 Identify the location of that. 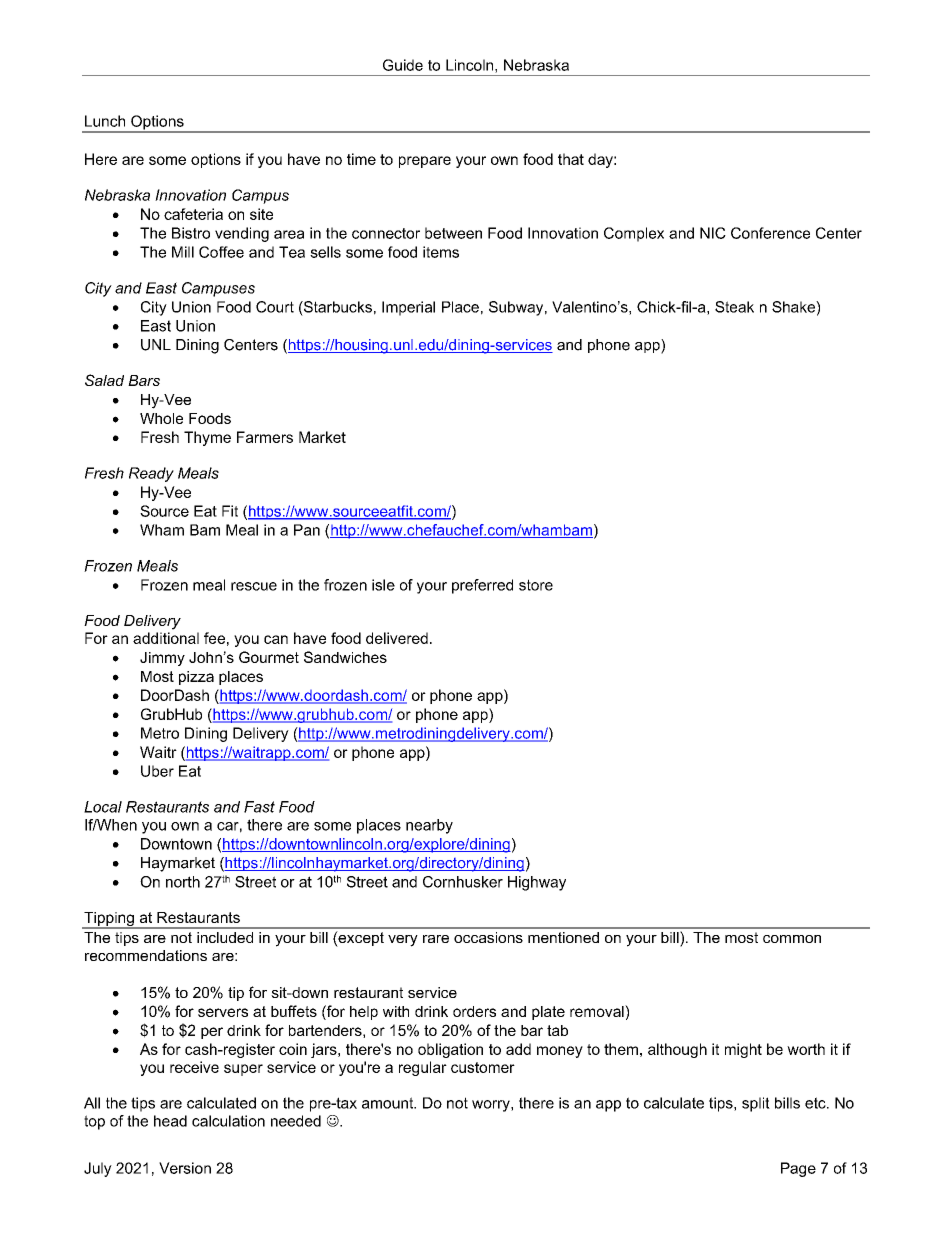
(571, 159).
